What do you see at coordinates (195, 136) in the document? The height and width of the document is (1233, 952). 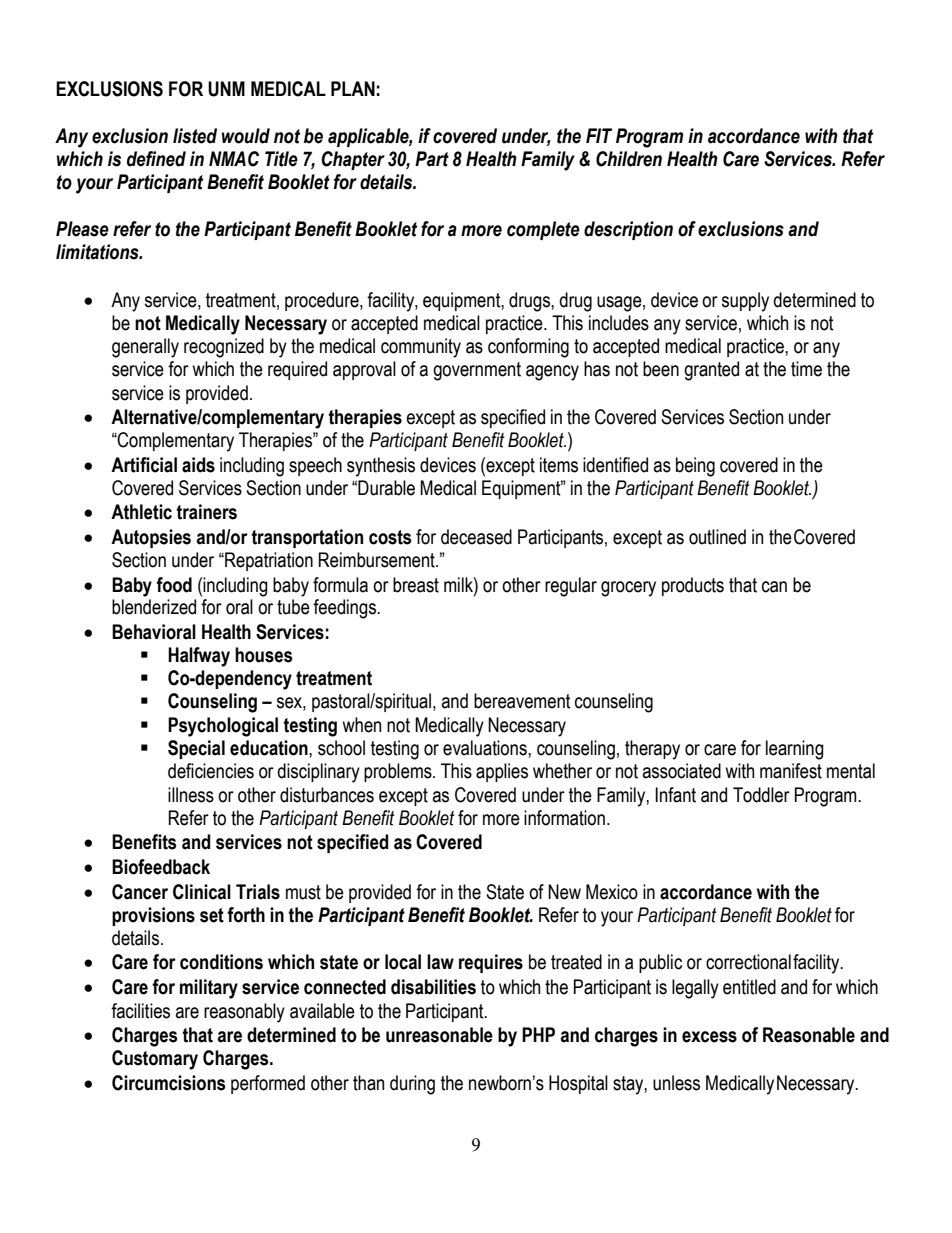 I see `listed` at bounding box center [195, 136].
